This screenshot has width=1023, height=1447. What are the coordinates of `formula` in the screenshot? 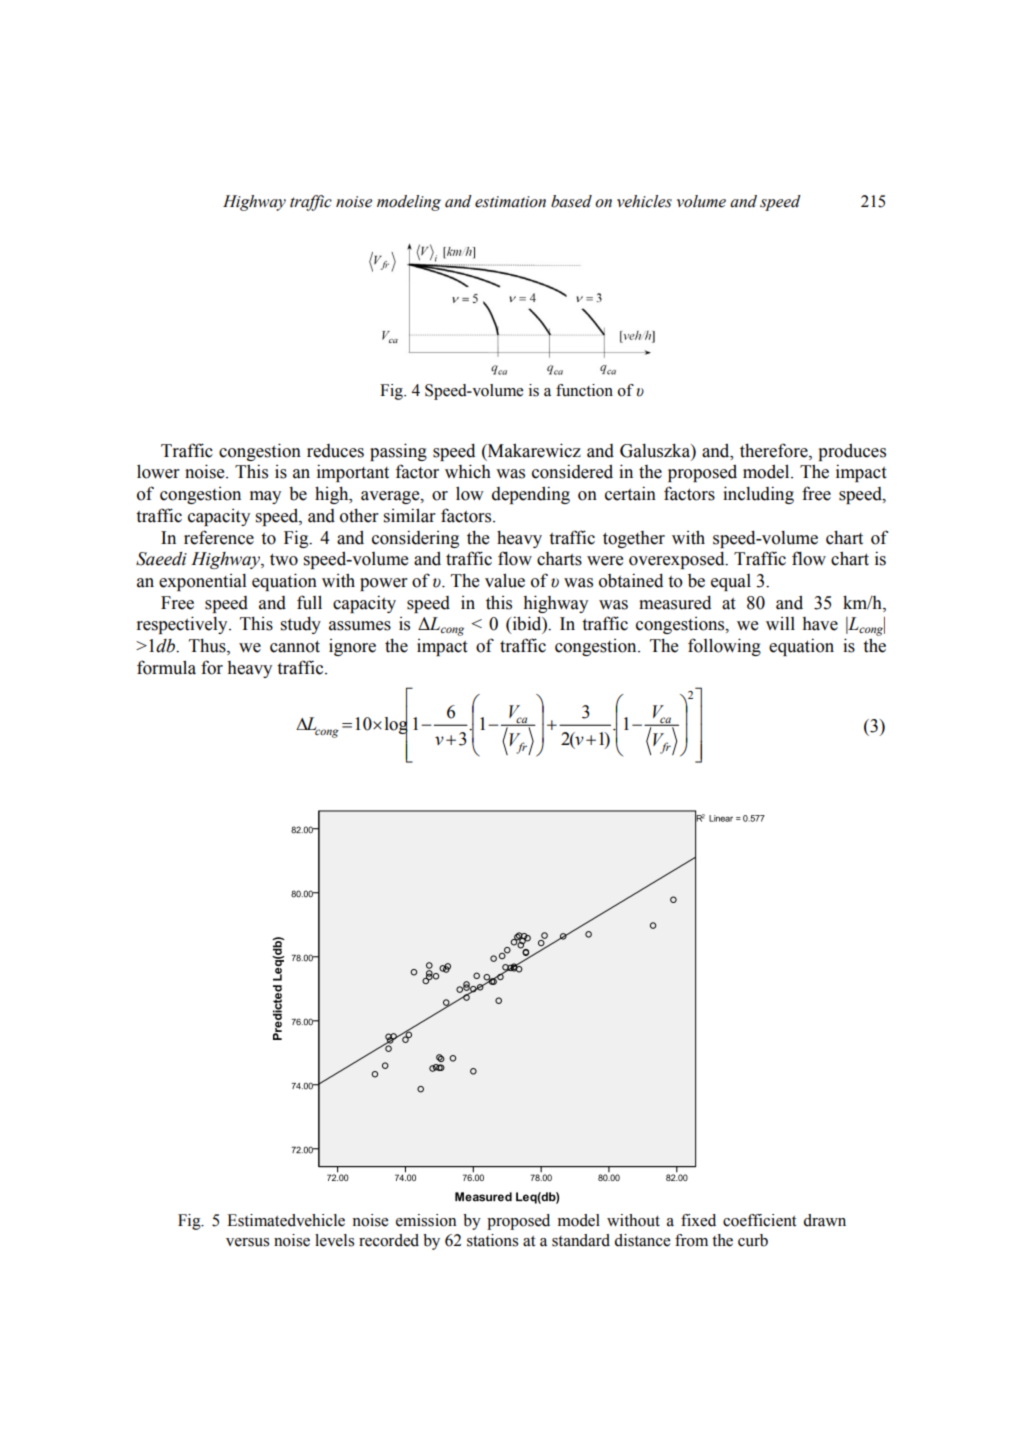 It's located at (166, 667).
